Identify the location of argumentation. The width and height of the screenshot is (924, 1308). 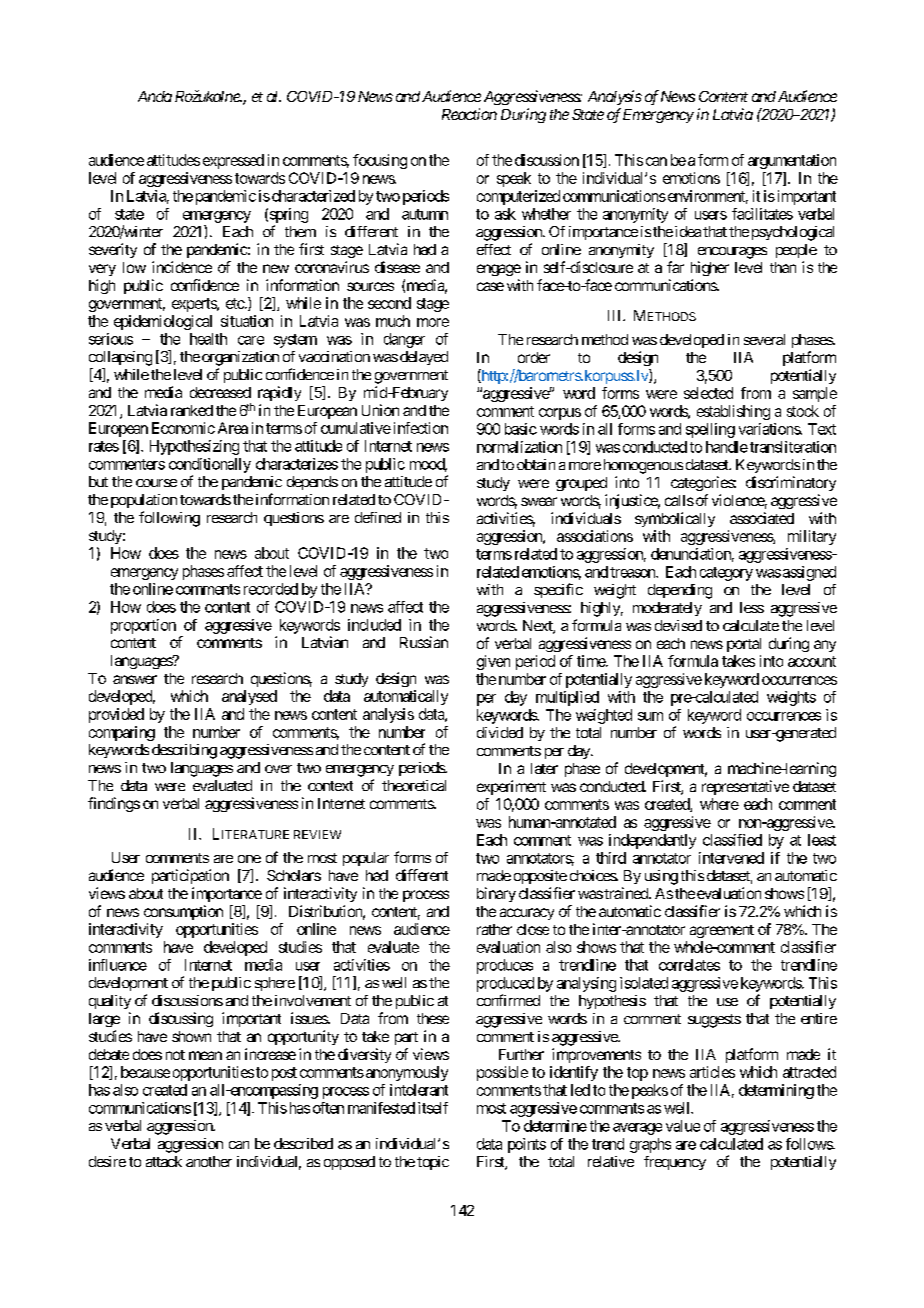
(792, 161).
